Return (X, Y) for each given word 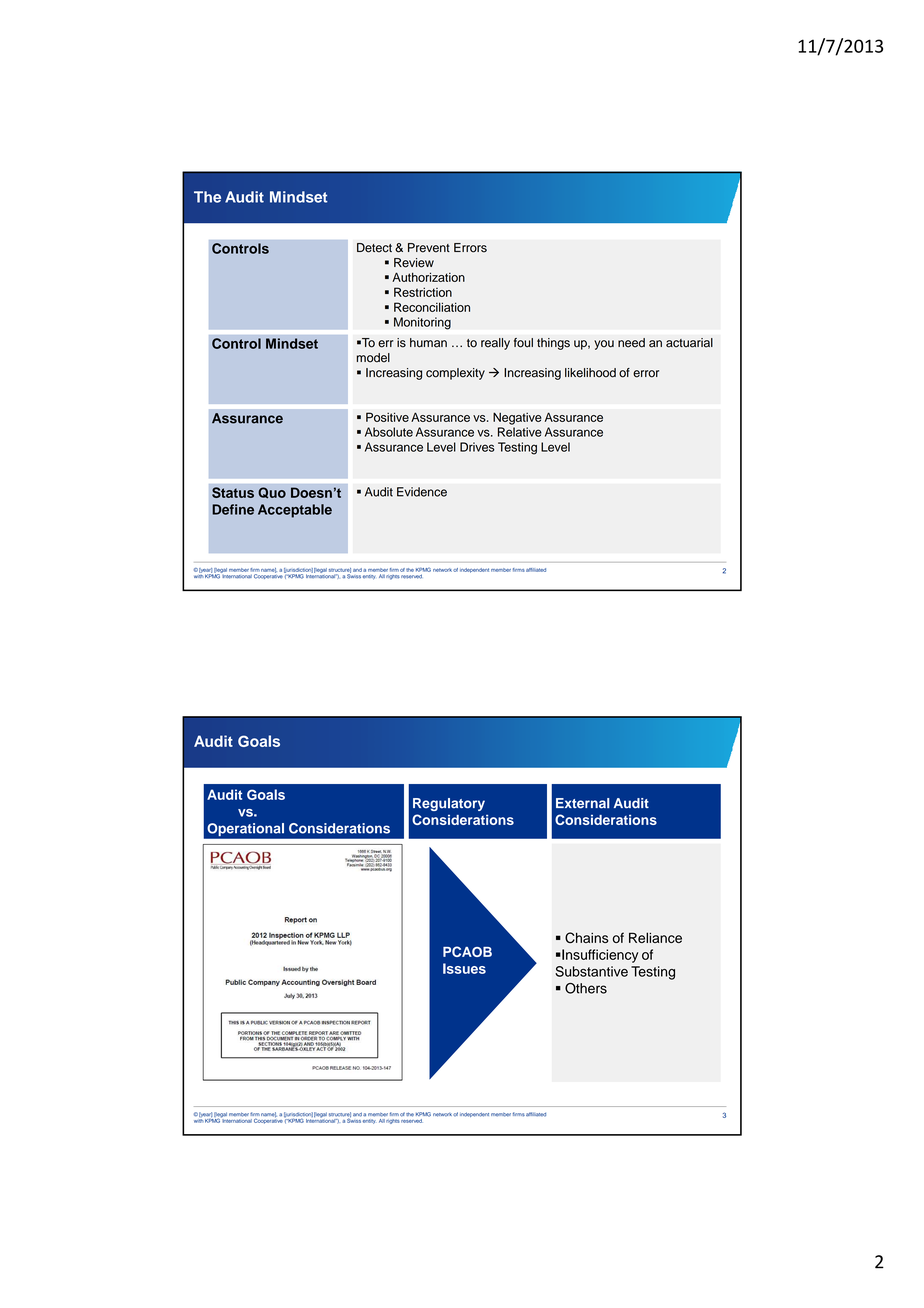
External (583, 803)
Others (586, 988)
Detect (374, 248)
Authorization (428, 277)
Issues (464, 968)
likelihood (590, 373)
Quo (272, 493)
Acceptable (295, 511)
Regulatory (449, 804)
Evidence (422, 492)
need (631, 343)
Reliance (655, 937)
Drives (477, 447)
